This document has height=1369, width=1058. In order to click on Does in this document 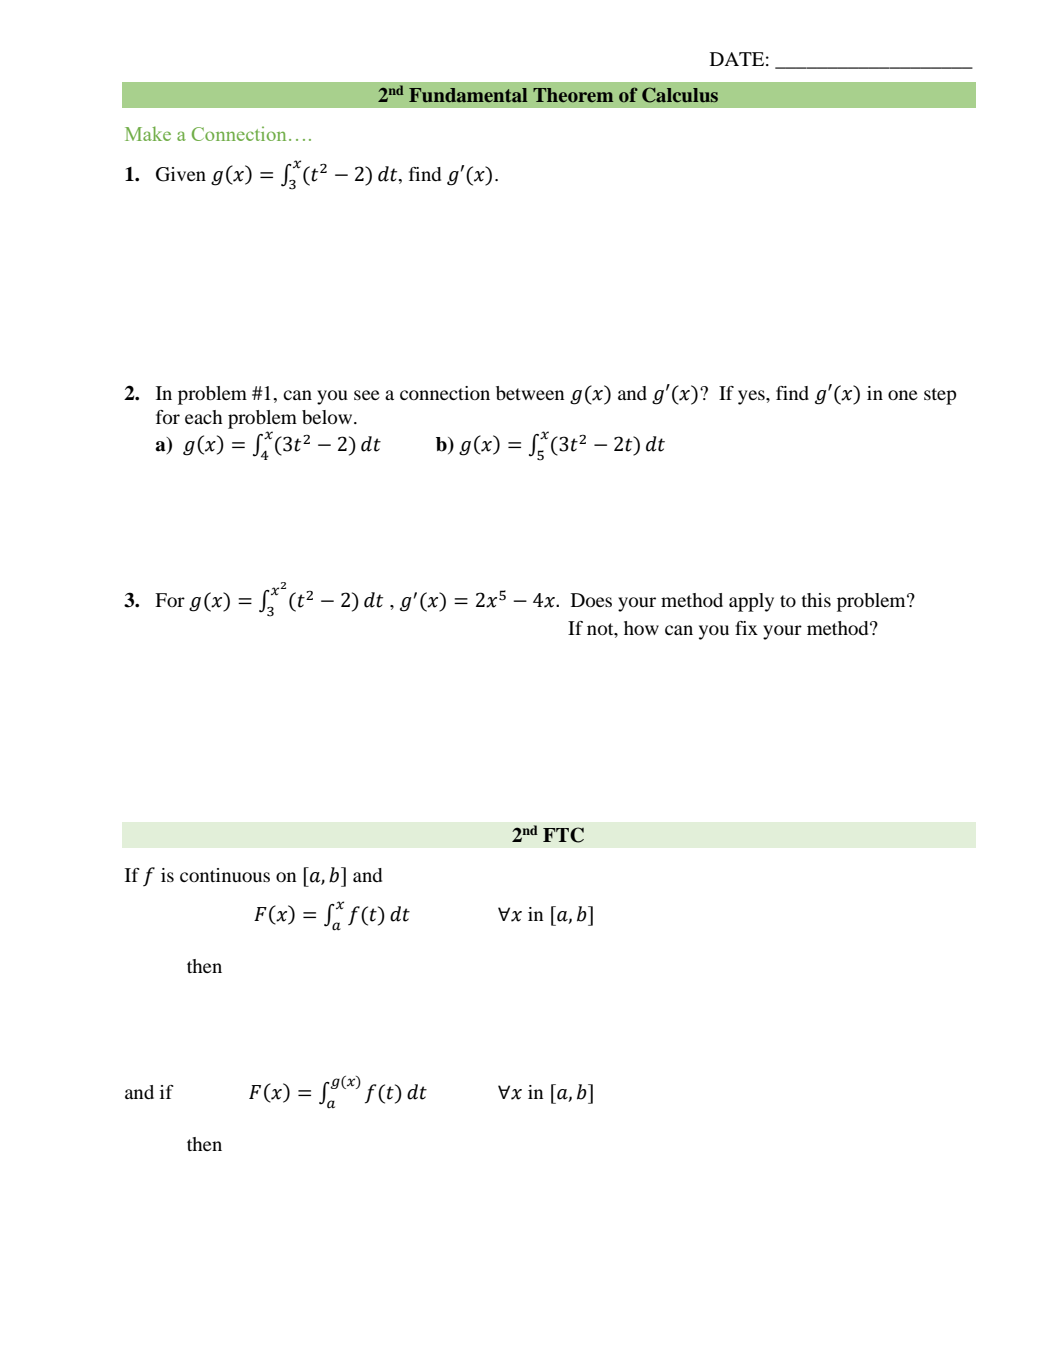, I will do `click(591, 600)`.
